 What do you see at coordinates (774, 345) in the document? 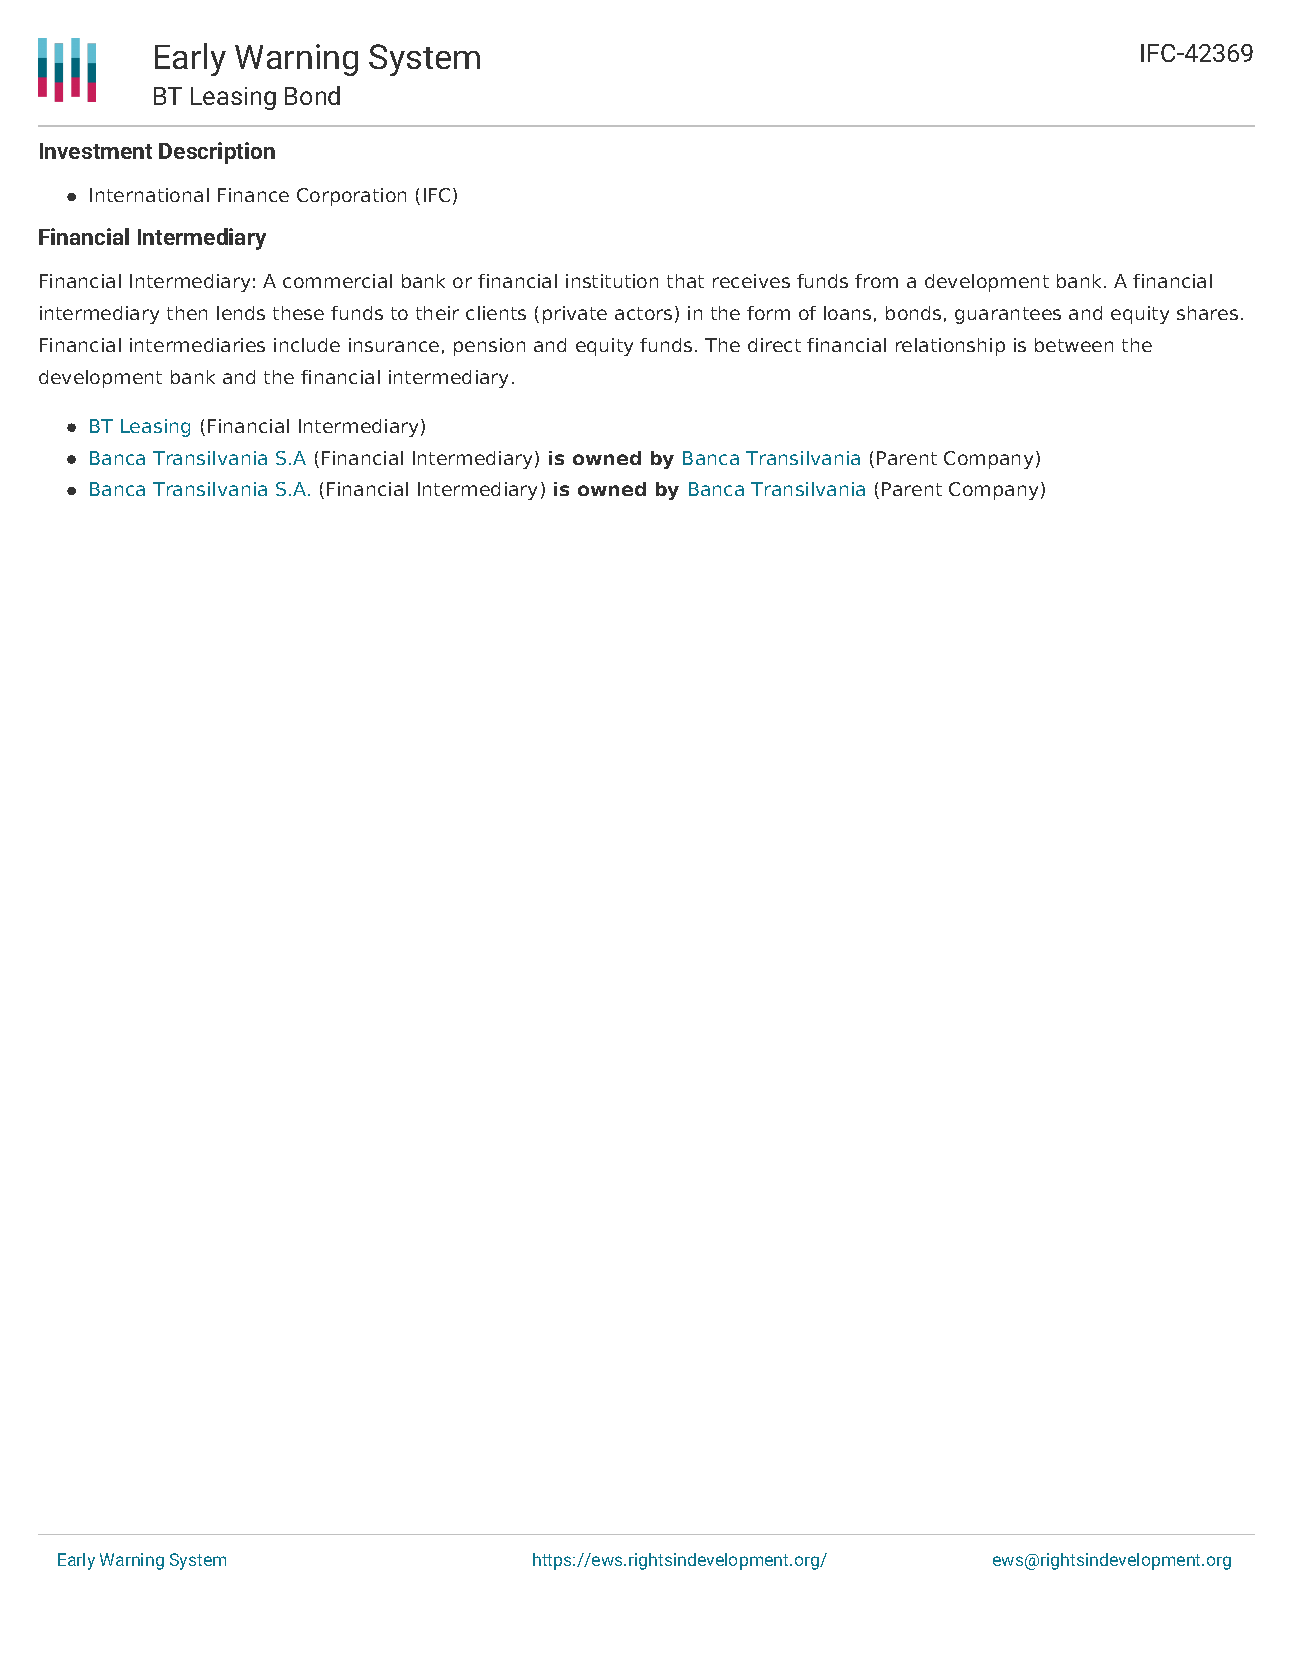
I see `direct` at bounding box center [774, 345].
